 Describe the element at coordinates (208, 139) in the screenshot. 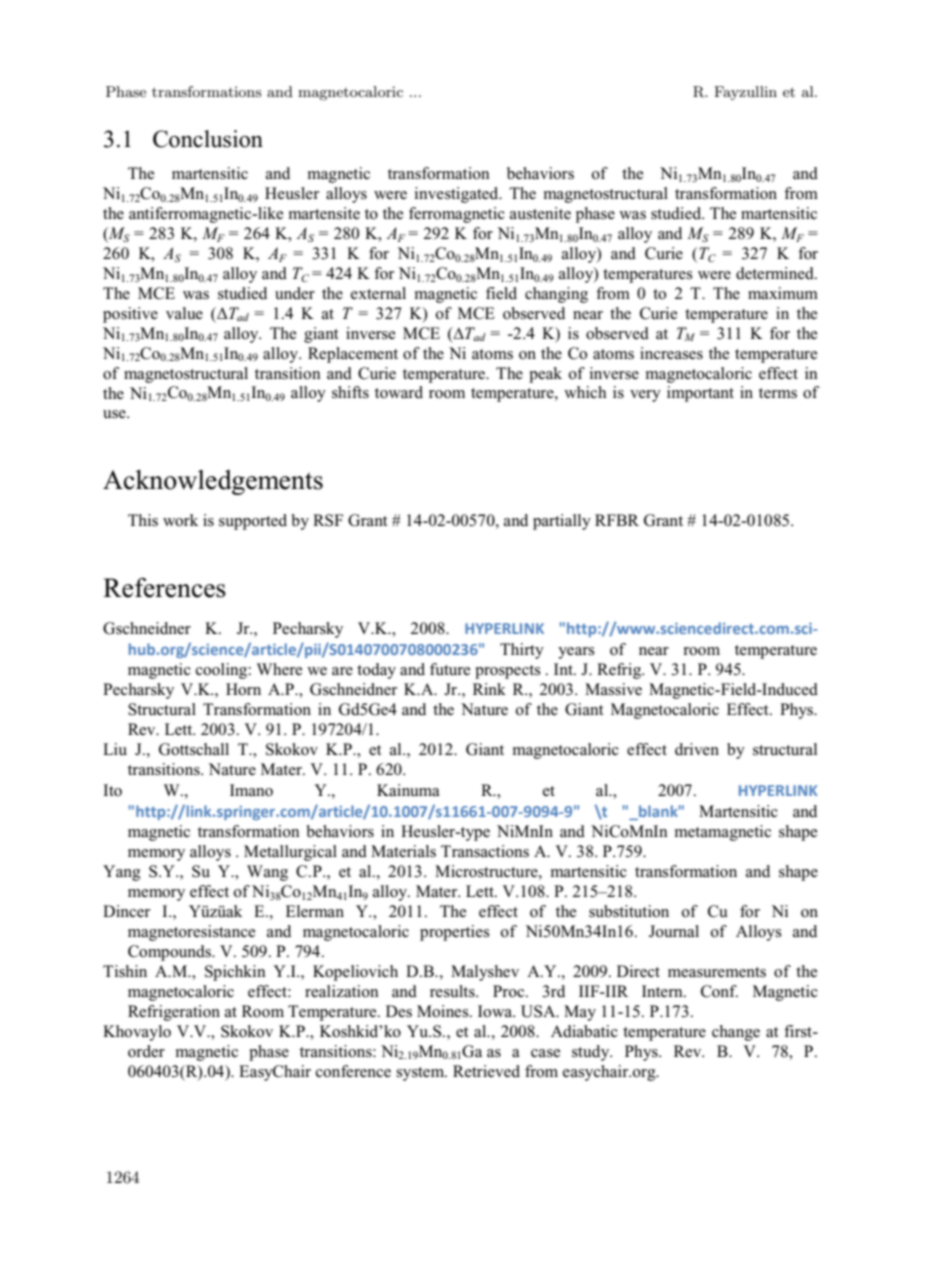

I see `Conclusion` at that location.
